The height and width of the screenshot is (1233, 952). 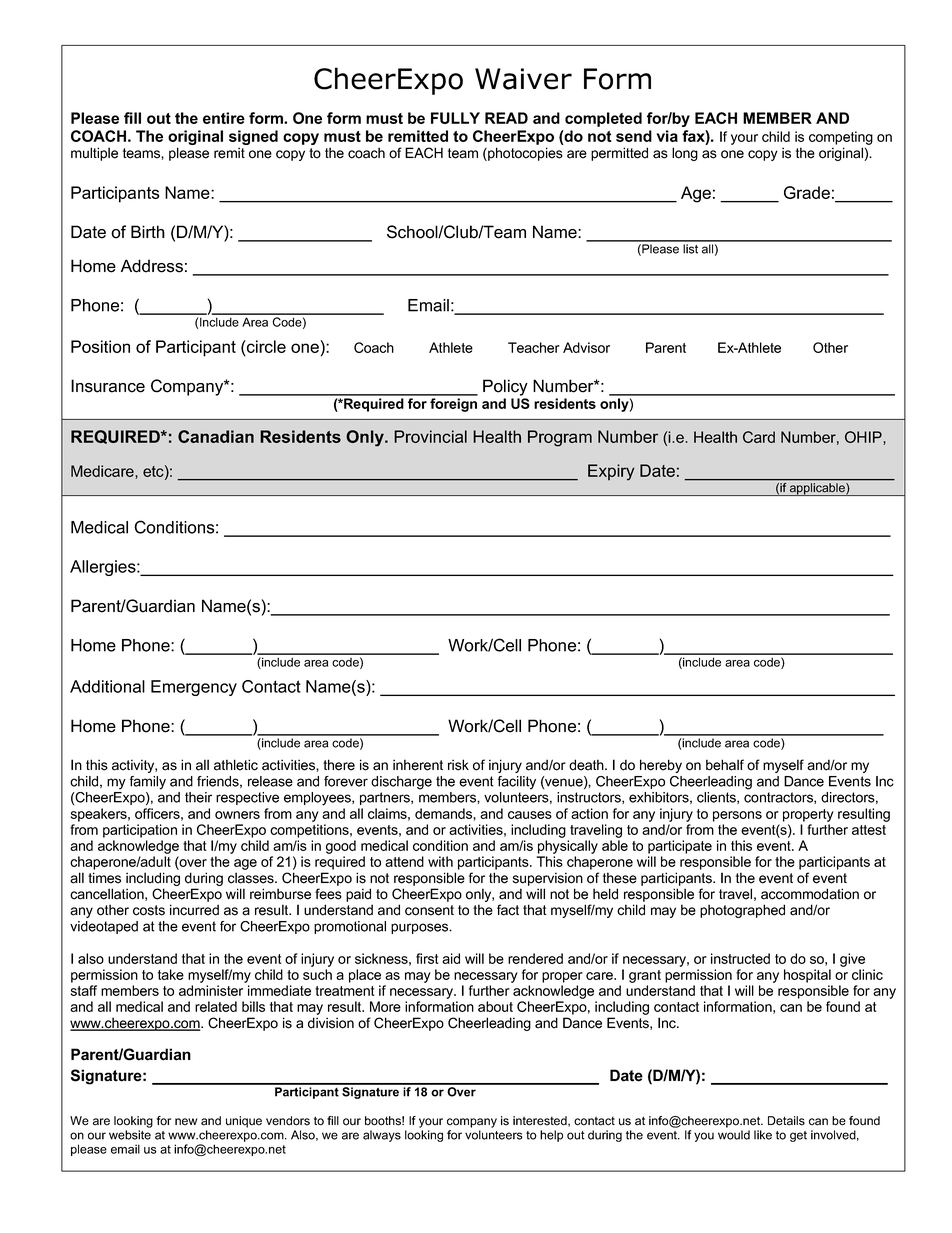 I want to click on entire, so click(x=224, y=118).
